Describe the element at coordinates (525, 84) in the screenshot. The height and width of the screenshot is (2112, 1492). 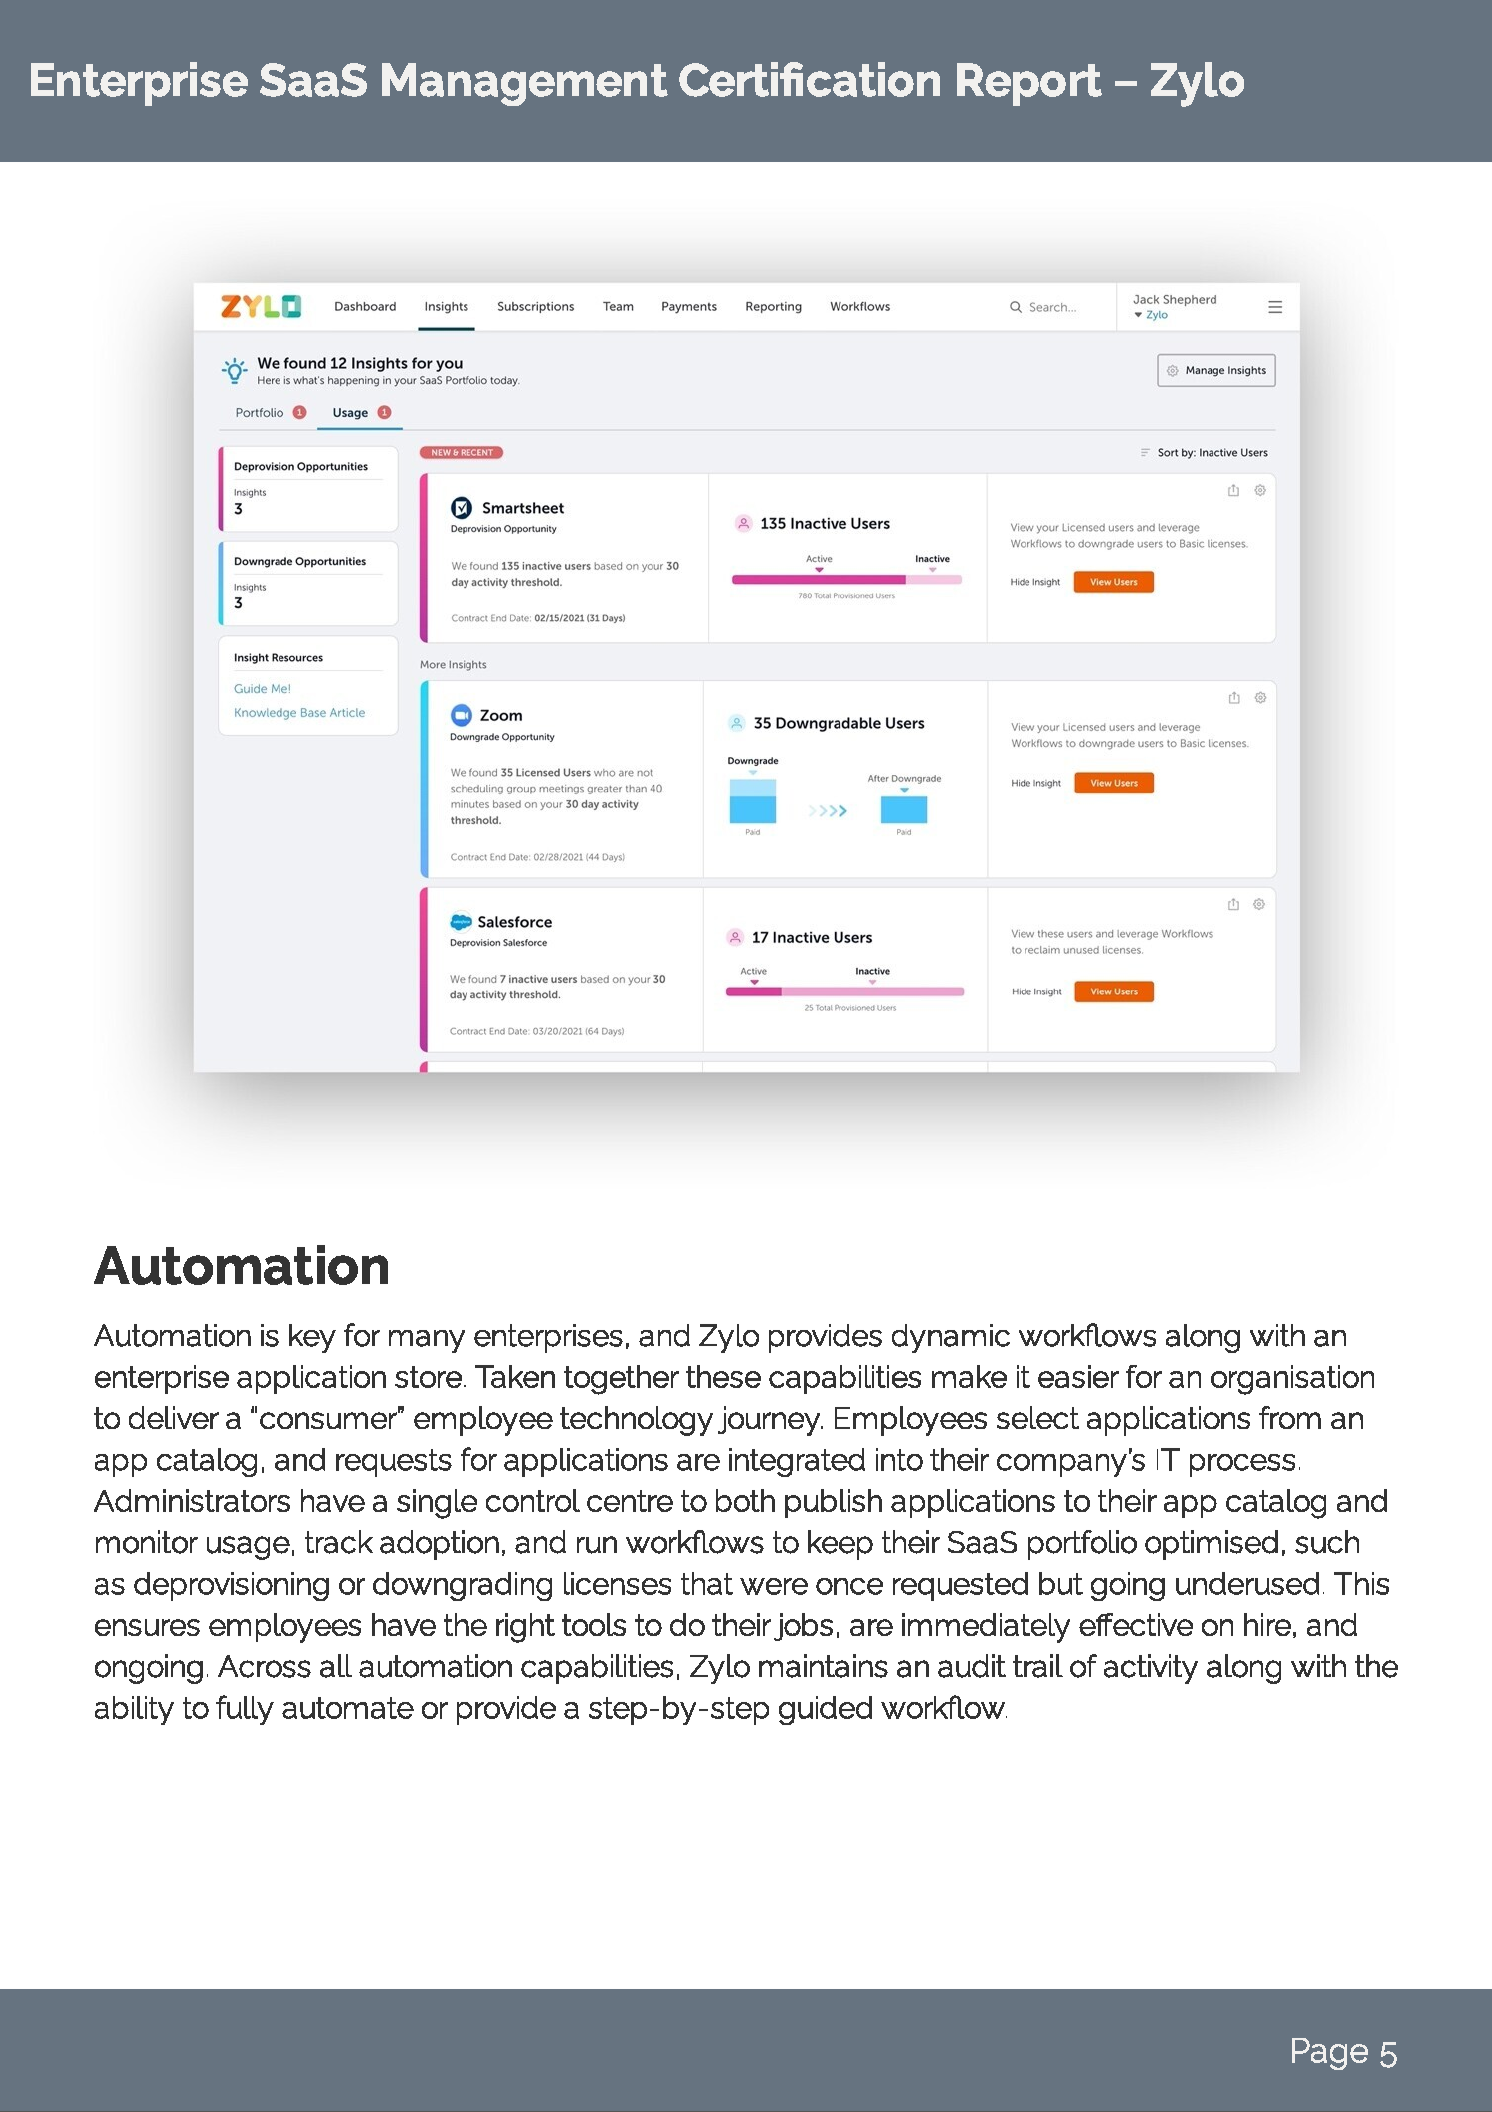
I see `Management` at that location.
